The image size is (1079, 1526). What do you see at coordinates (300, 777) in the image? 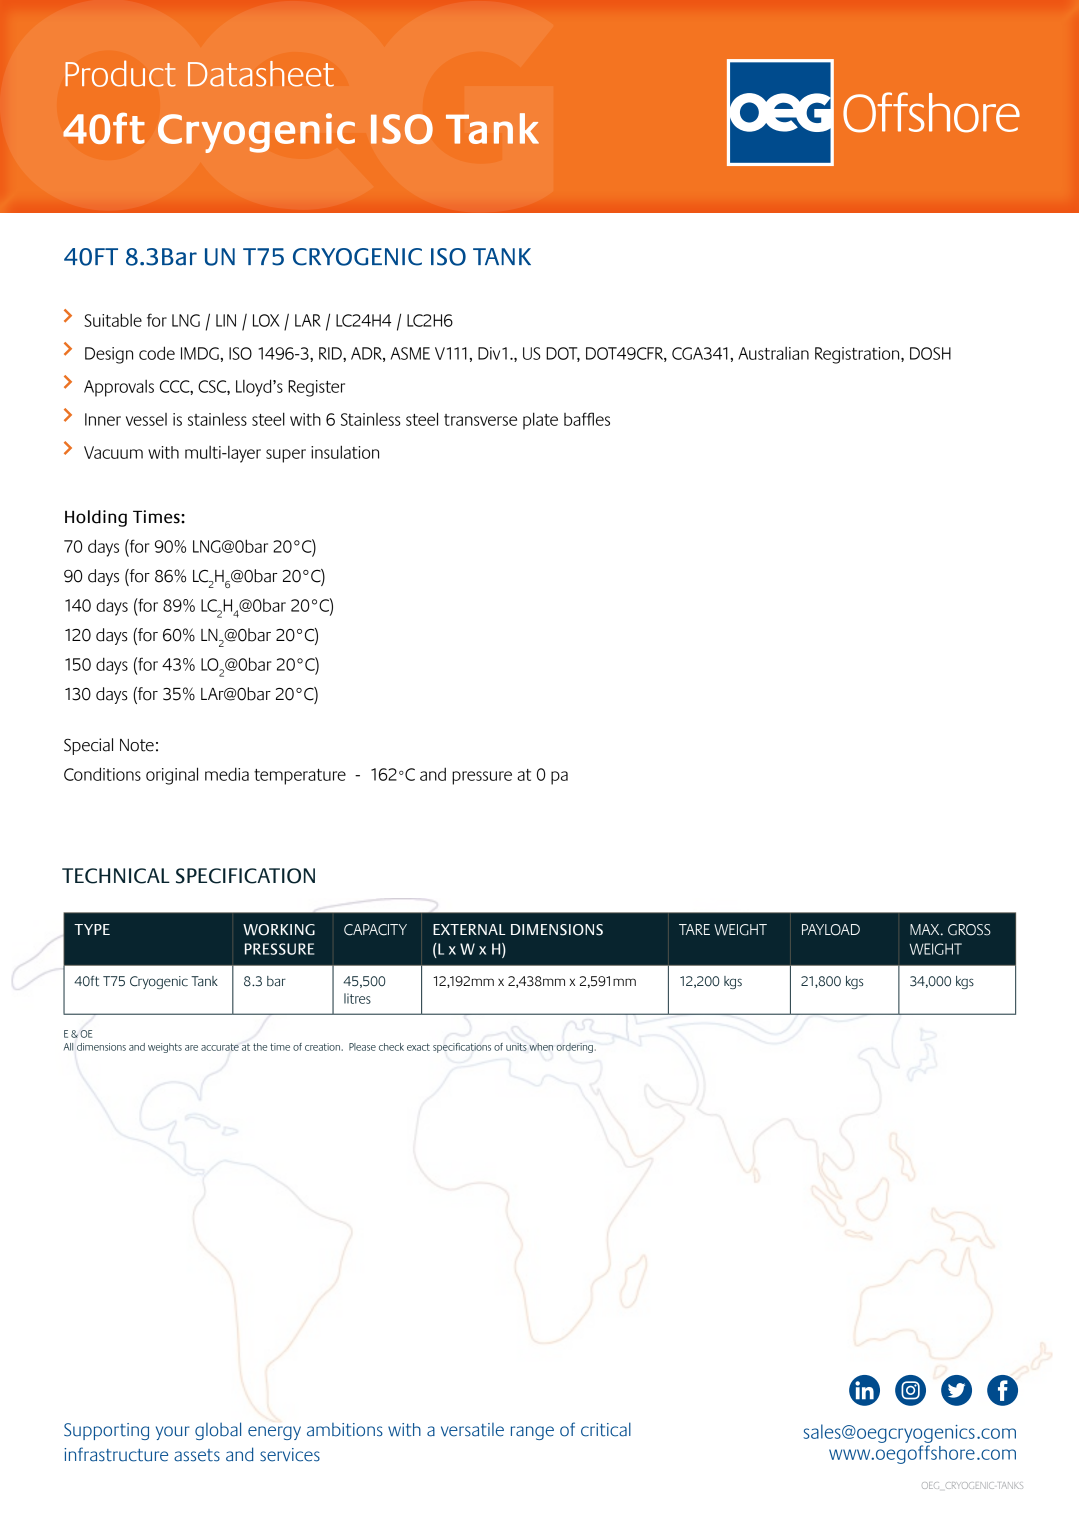
I see `temperature` at bounding box center [300, 777].
